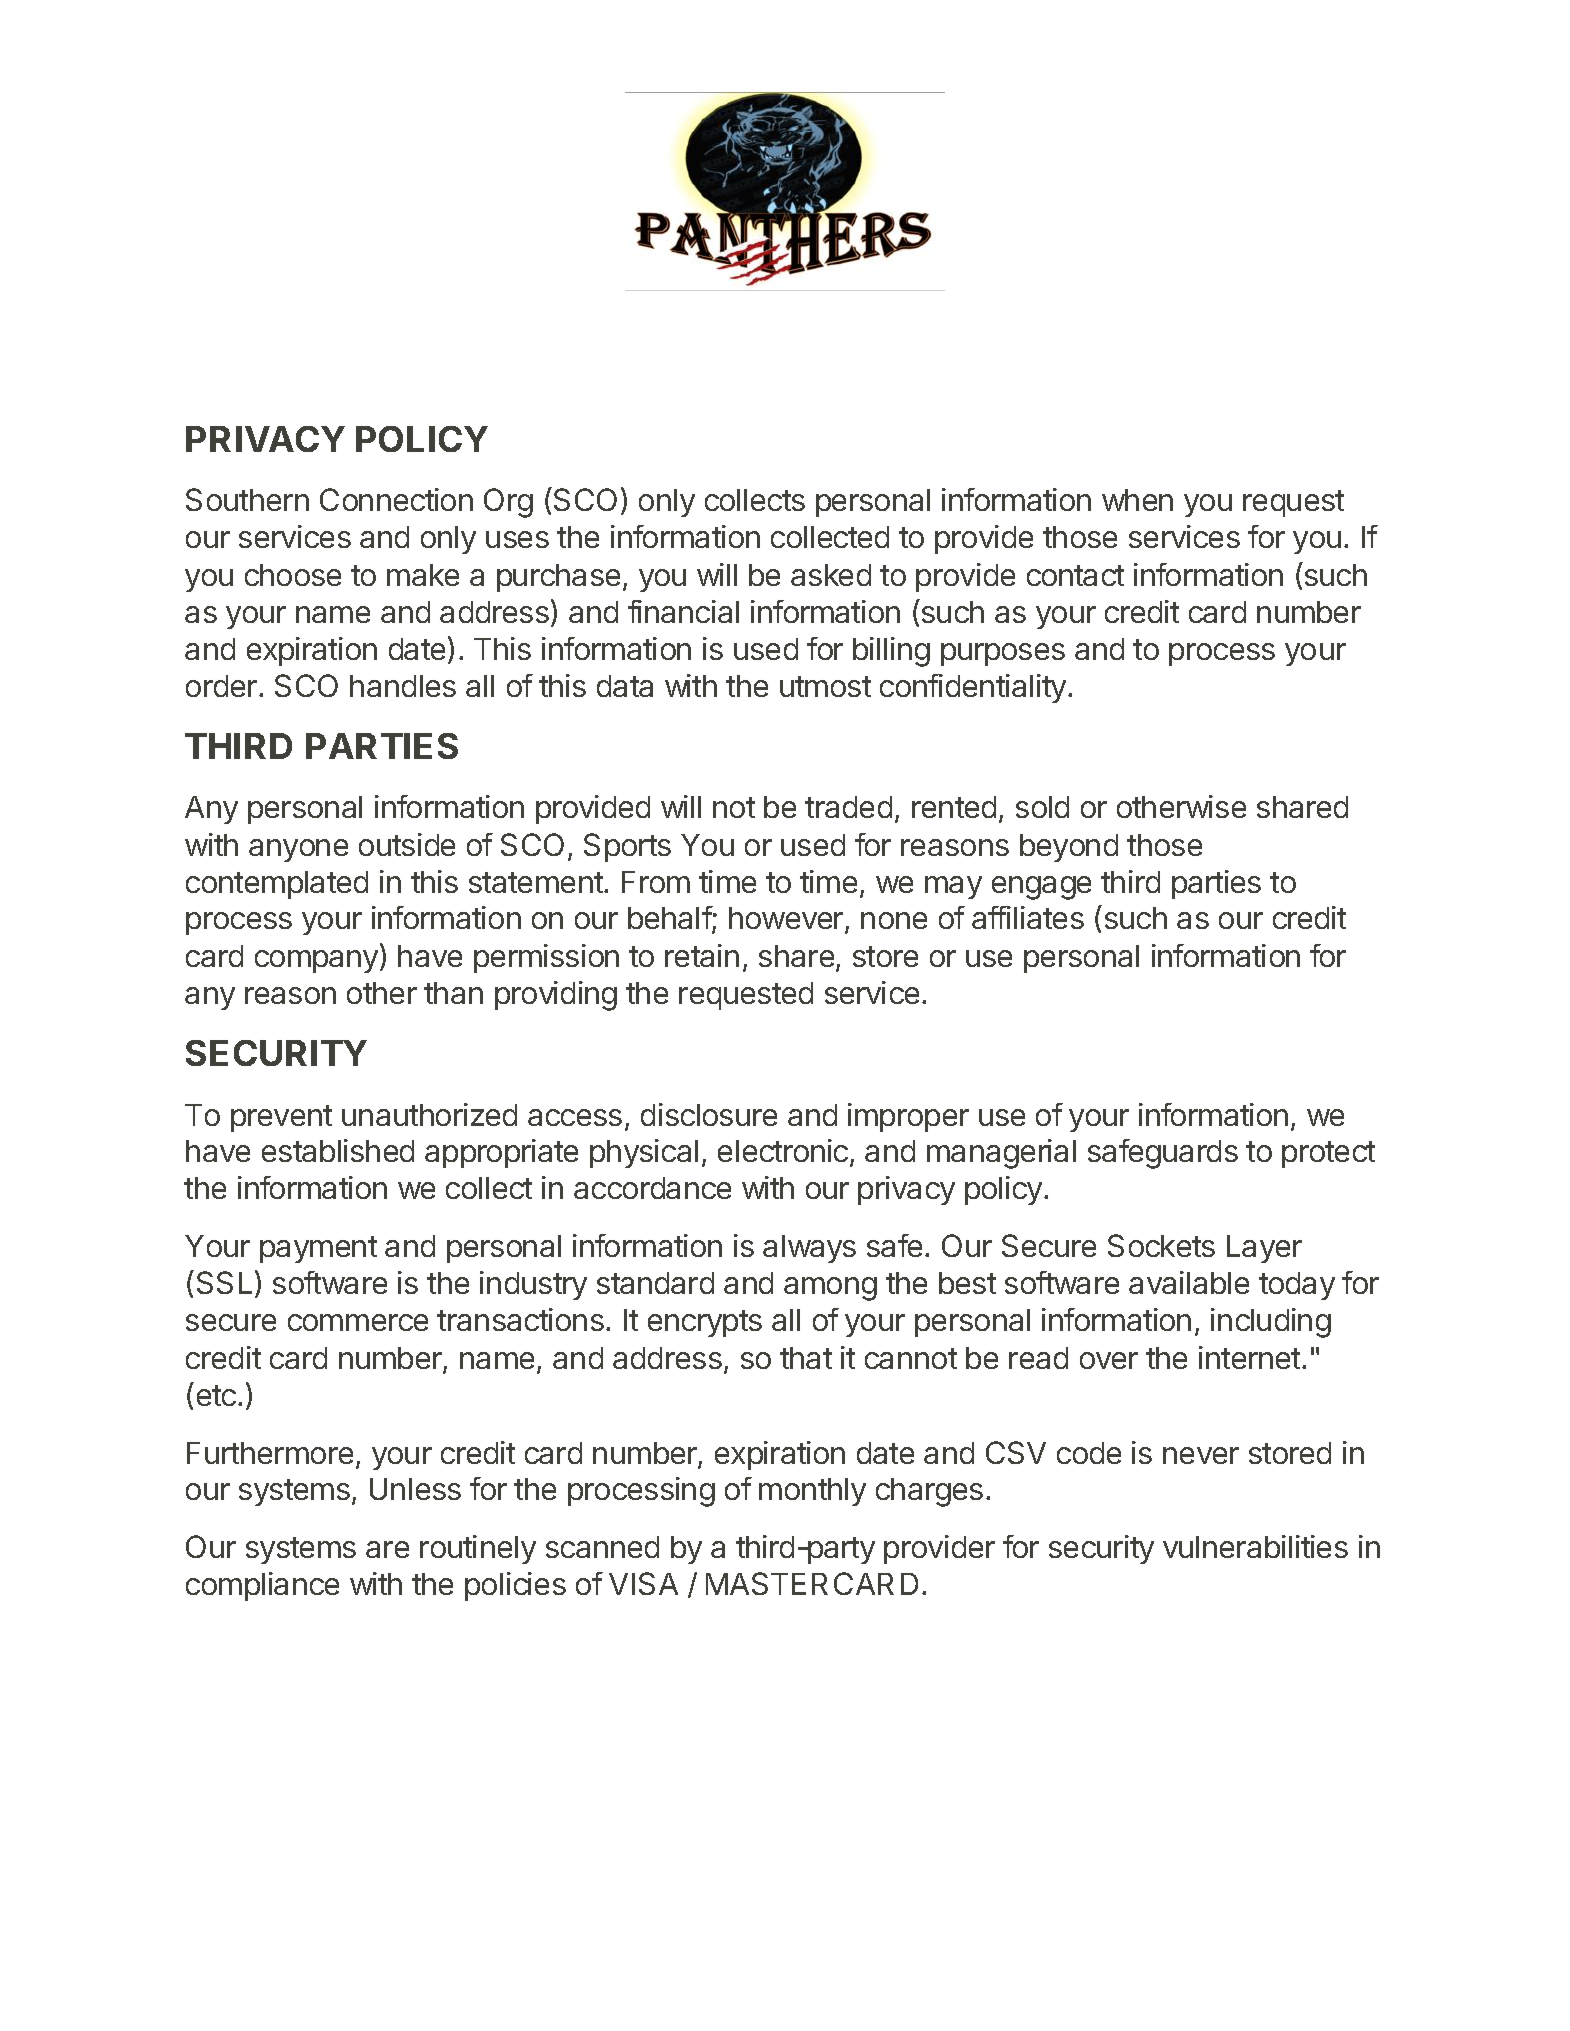  Describe the element at coordinates (1042, 807) in the image. I see `sold` at that location.
